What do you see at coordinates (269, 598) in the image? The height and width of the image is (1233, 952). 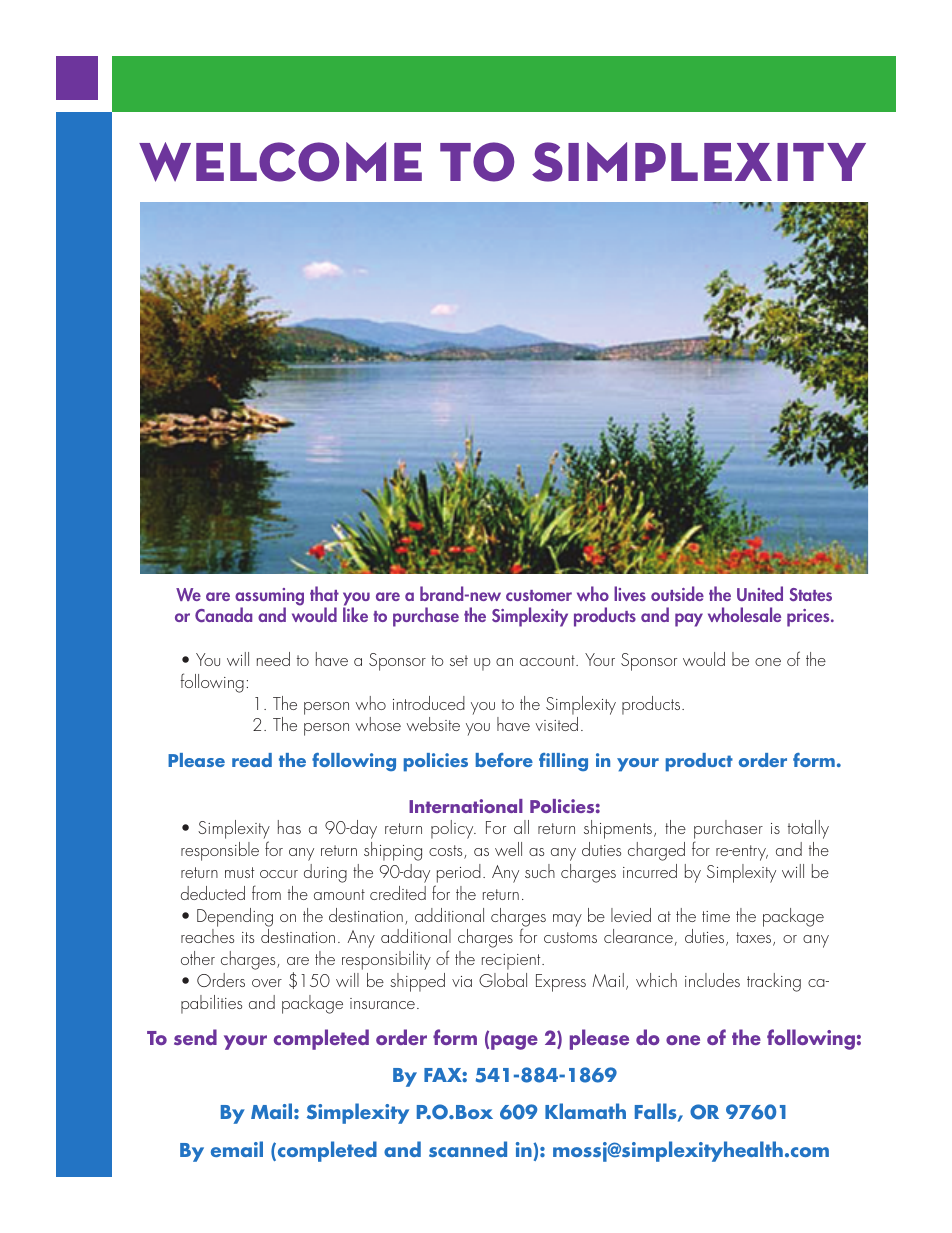 I see `assuming` at bounding box center [269, 598].
